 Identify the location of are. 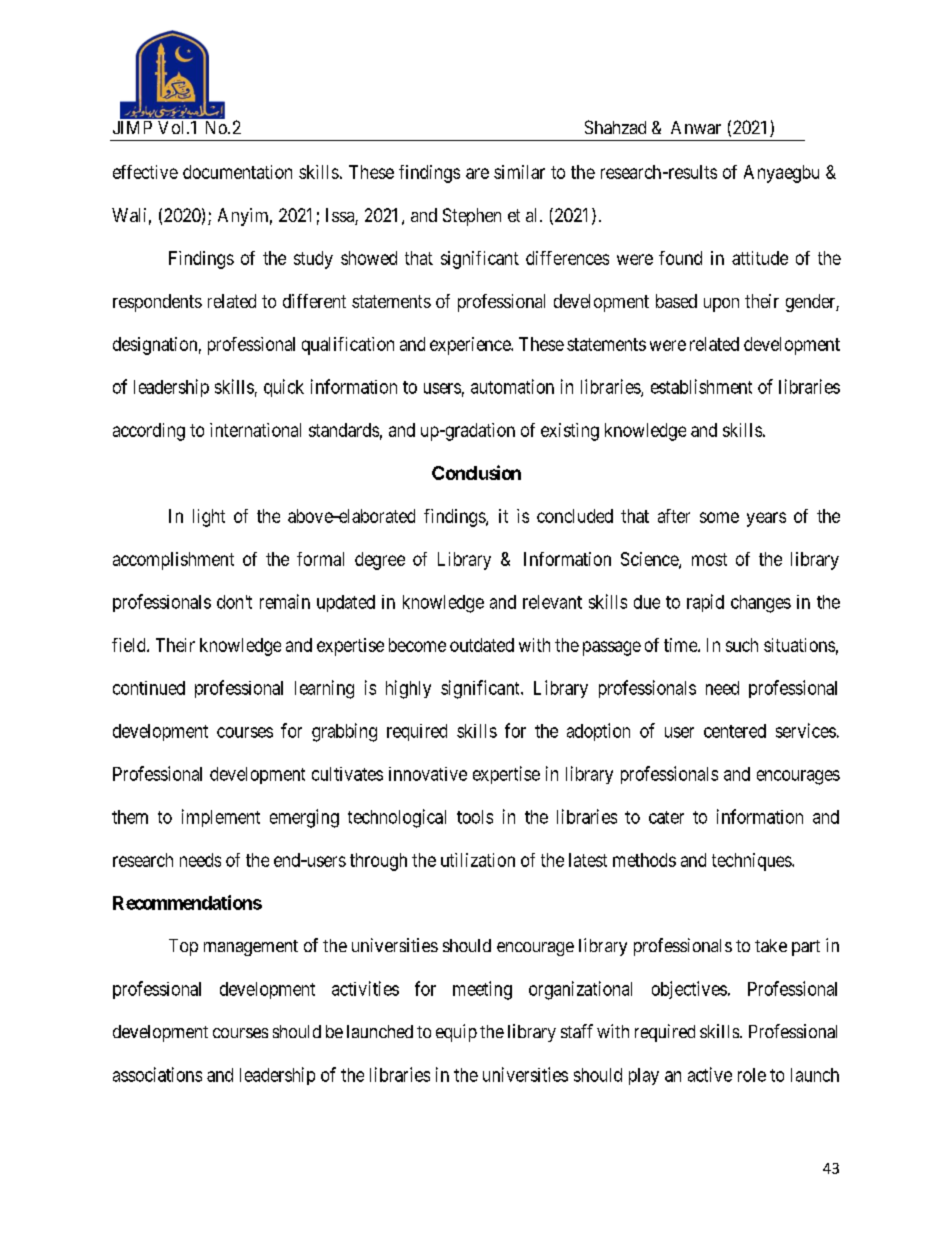
(477, 173).
